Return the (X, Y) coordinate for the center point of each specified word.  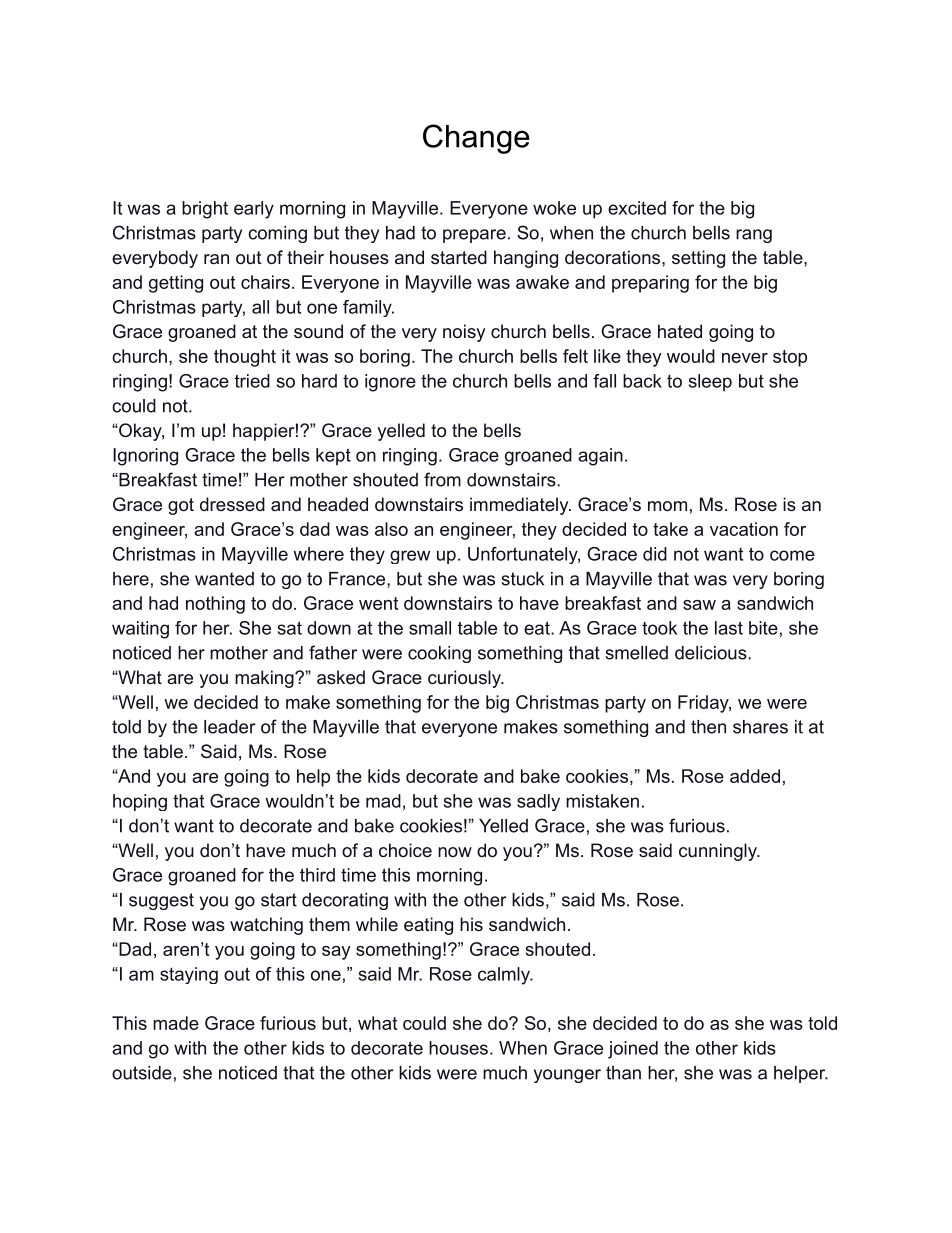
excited (637, 208)
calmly (505, 976)
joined (633, 1050)
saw (699, 605)
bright (205, 210)
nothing (215, 605)
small (430, 628)
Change (476, 139)
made (176, 1023)
